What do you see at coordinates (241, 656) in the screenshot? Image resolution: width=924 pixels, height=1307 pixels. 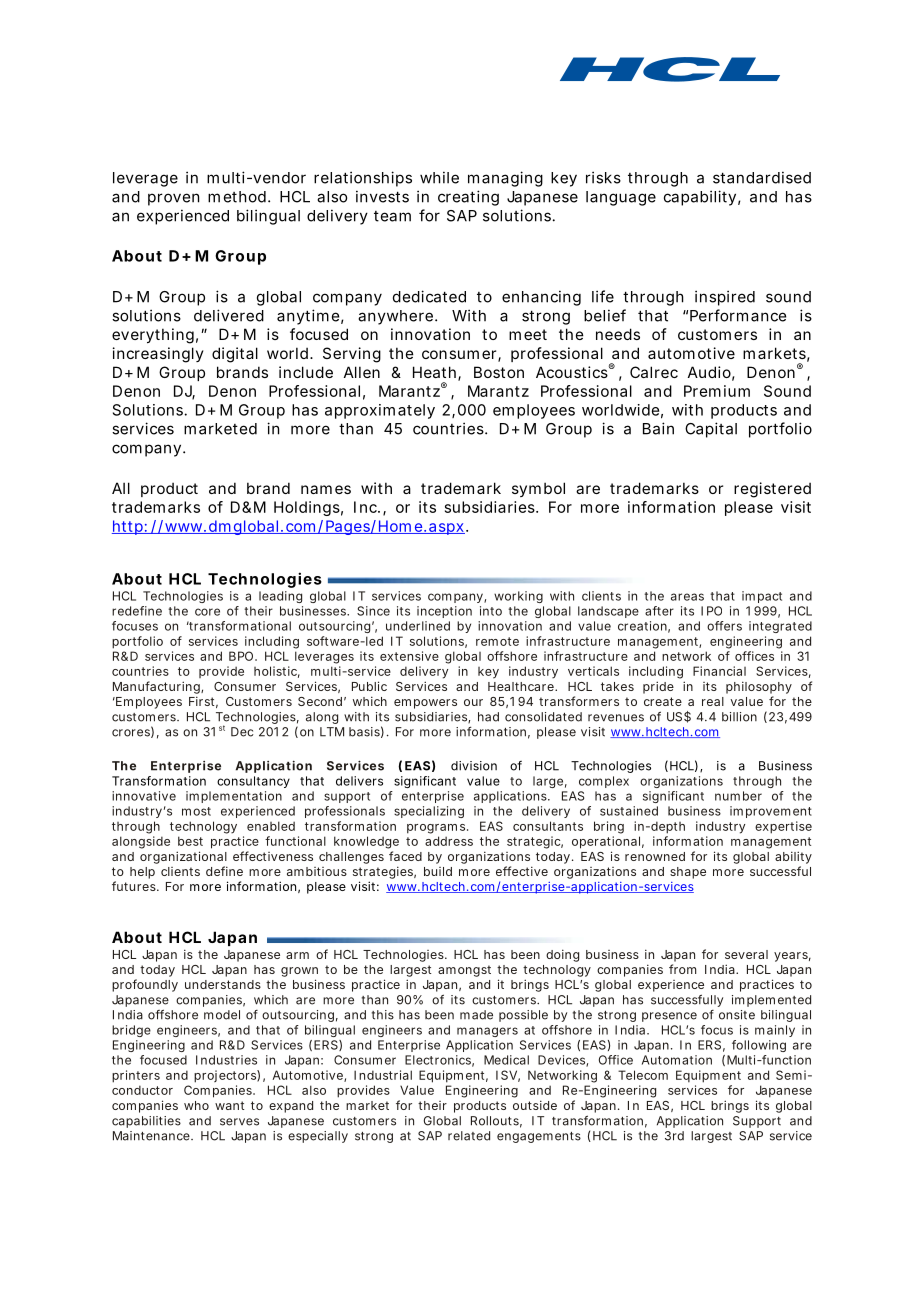 I see `BPO` at bounding box center [241, 656].
